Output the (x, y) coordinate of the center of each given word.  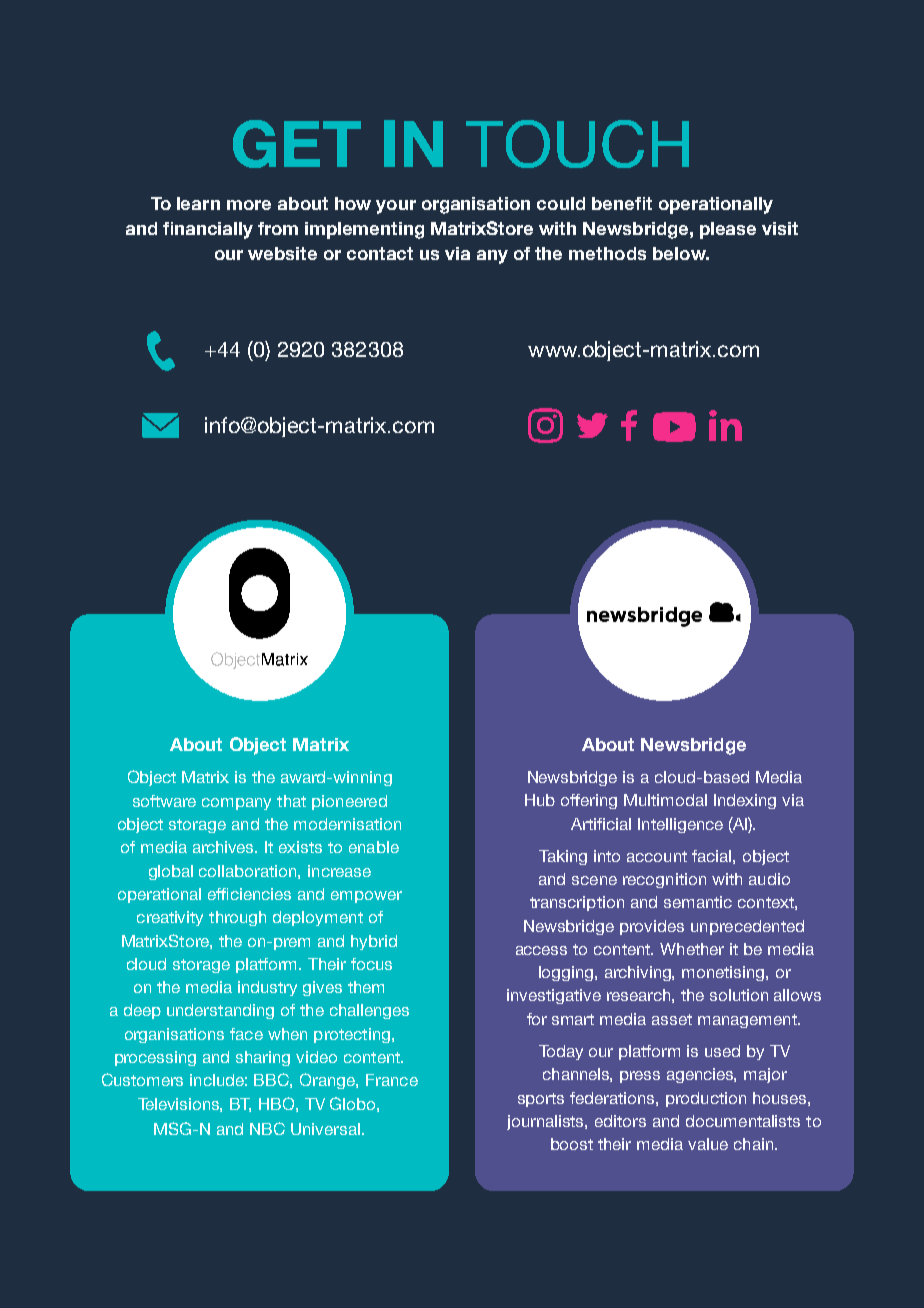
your (396, 207)
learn (198, 203)
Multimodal (665, 800)
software (164, 801)
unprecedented (747, 927)
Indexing (745, 801)
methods (607, 253)
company (236, 804)
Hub (540, 800)
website (282, 253)
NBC (267, 1128)
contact (380, 253)
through (237, 918)
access (541, 950)
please (728, 230)
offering (589, 801)
